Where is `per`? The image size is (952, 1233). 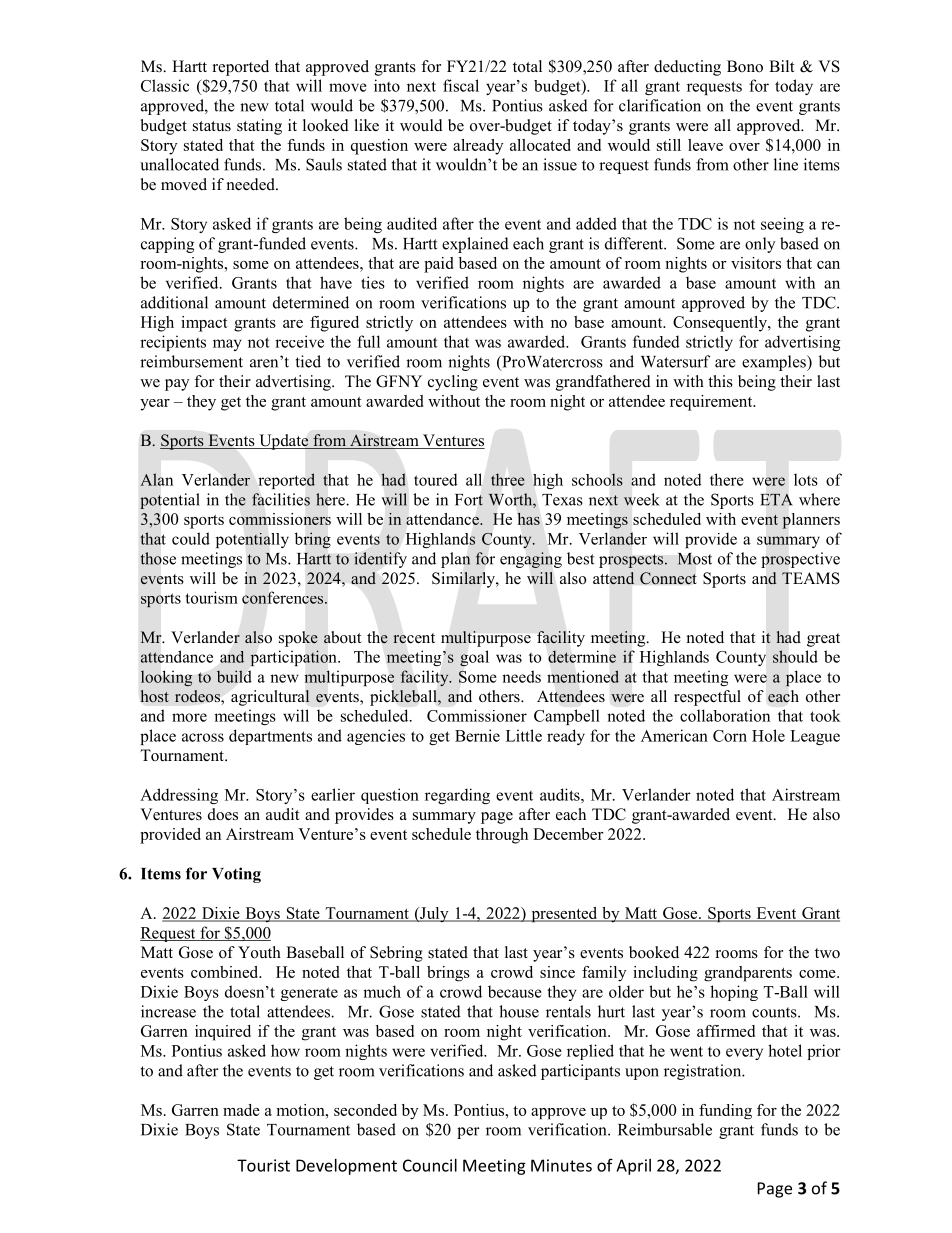
per is located at coordinates (468, 1133).
